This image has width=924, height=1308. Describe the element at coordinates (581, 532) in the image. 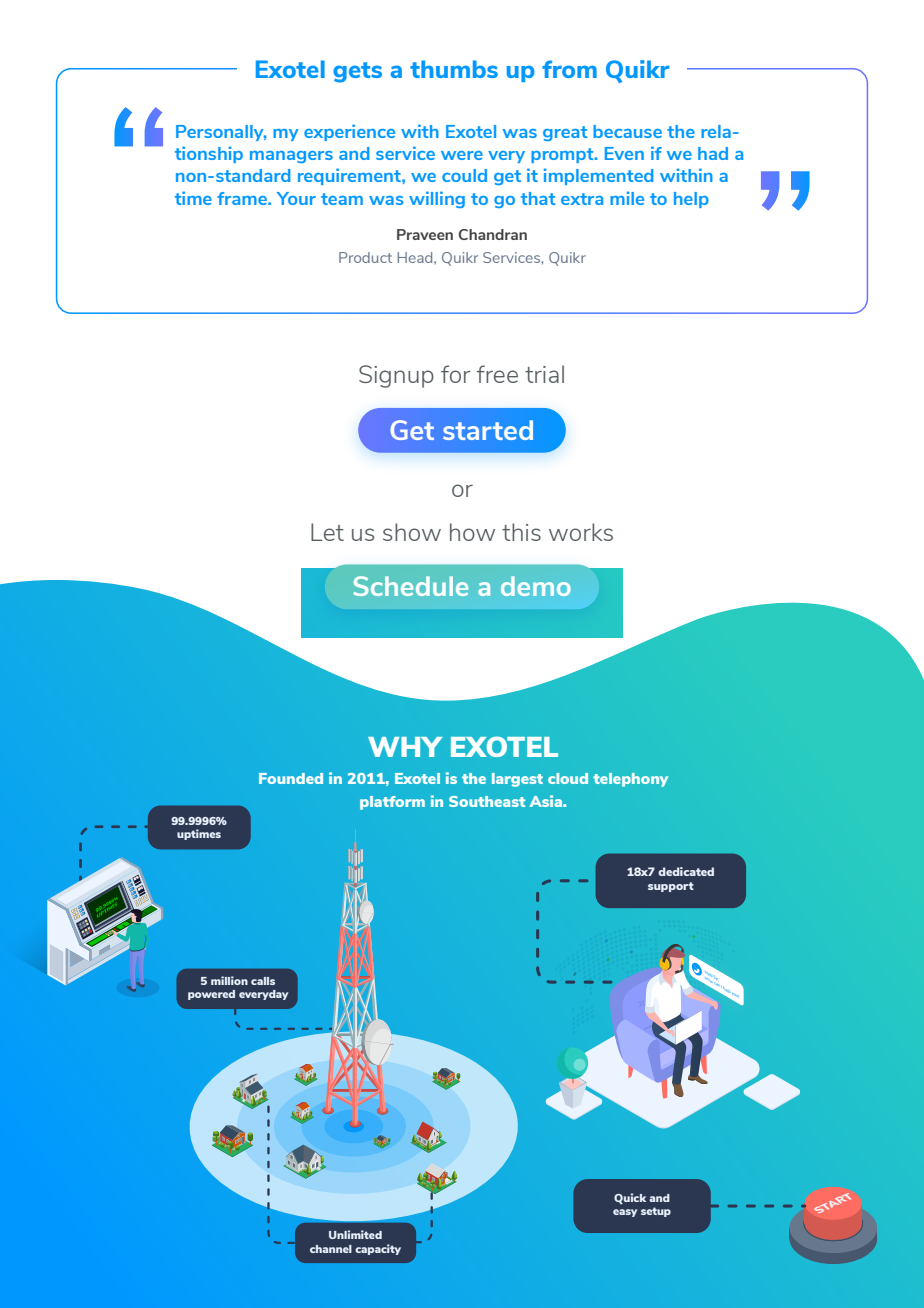

I see `works` at that location.
